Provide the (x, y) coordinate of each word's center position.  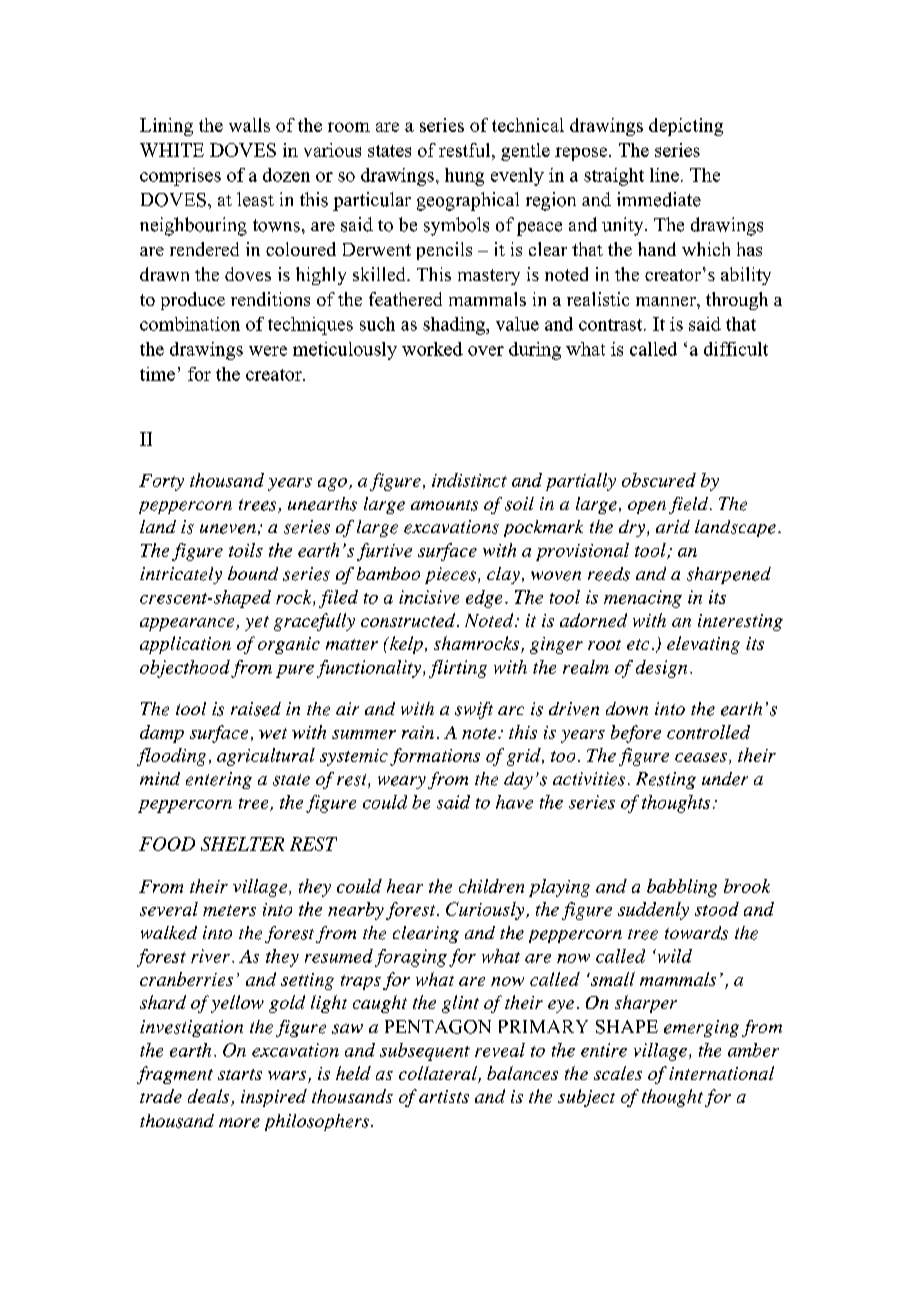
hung (464, 177)
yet (257, 623)
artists (444, 1096)
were (268, 351)
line (664, 175)
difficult (736, 349)
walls (249, 125)
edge (484, 599)
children (491, 886)
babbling (682, 888)
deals (210, 1097)
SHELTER (242, 844)
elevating (703, 645)
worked (432, 349)
